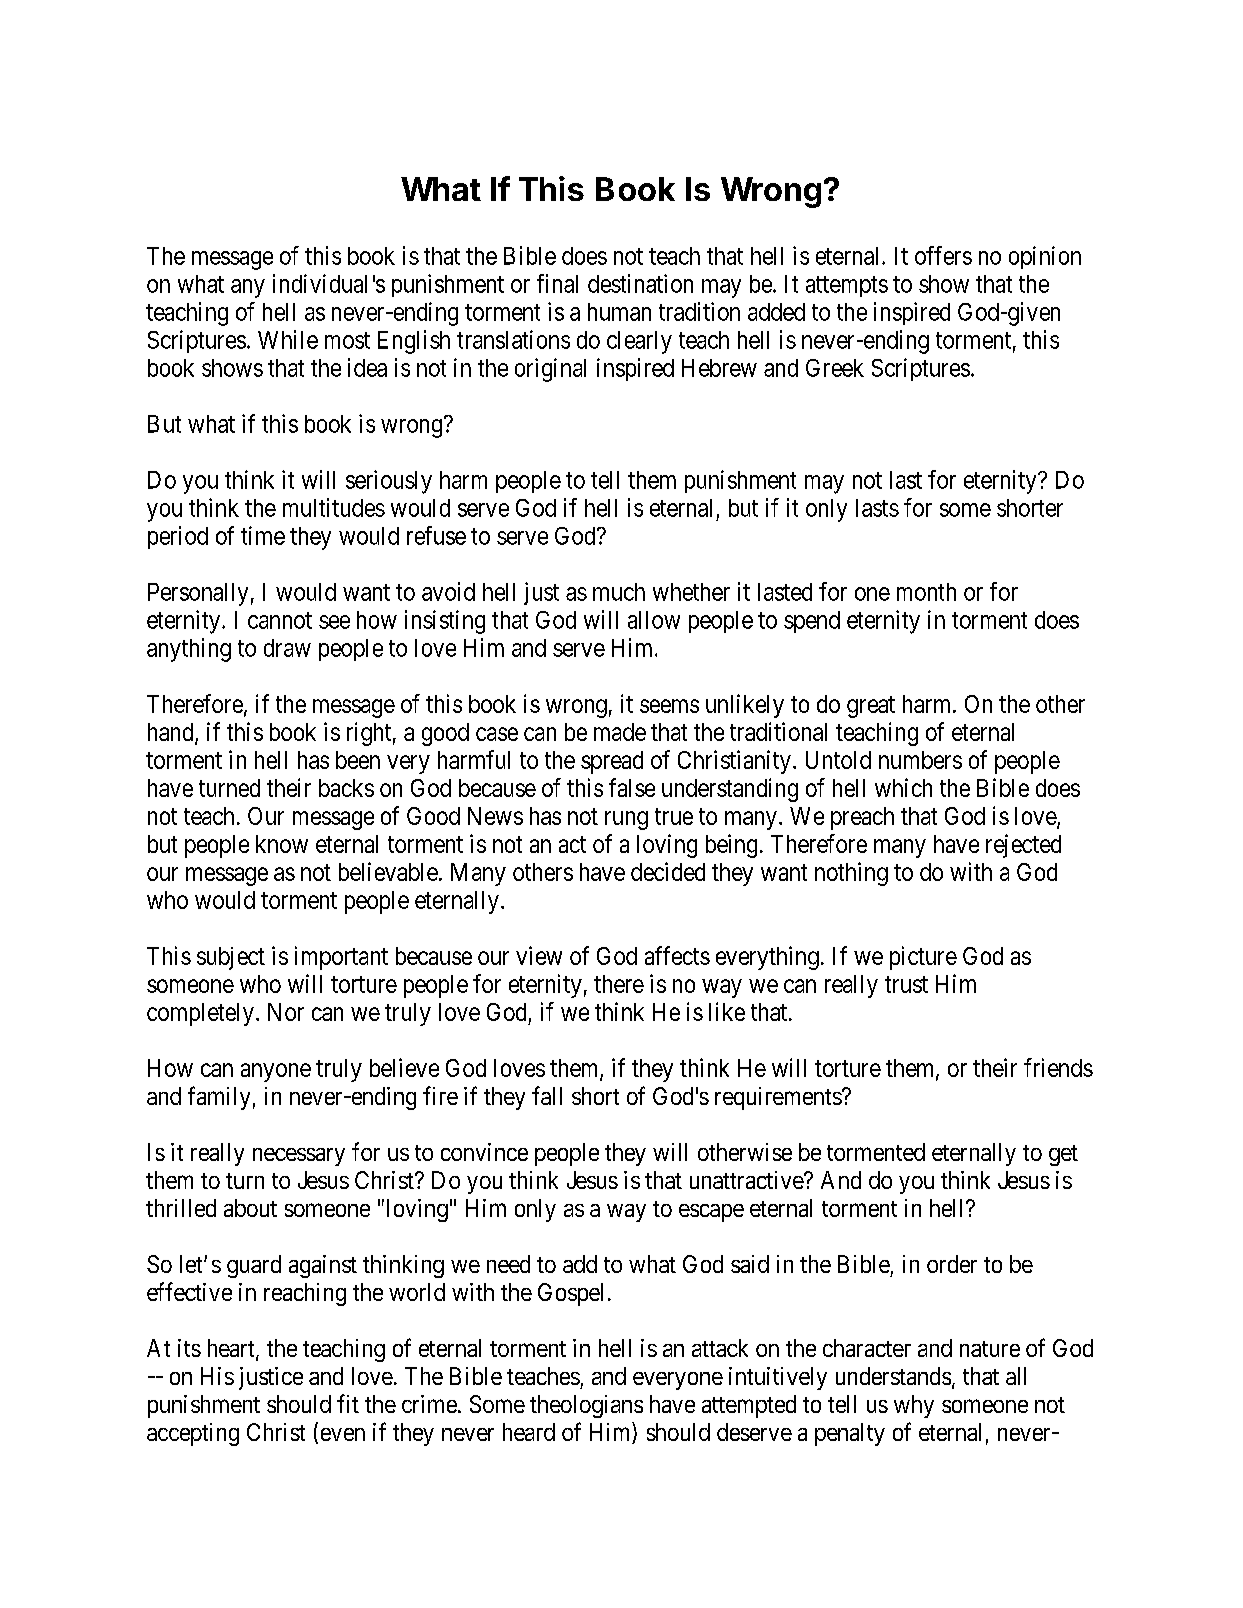 The image size is (1243, 1608). I want to click on destination, so click(640, 283).
